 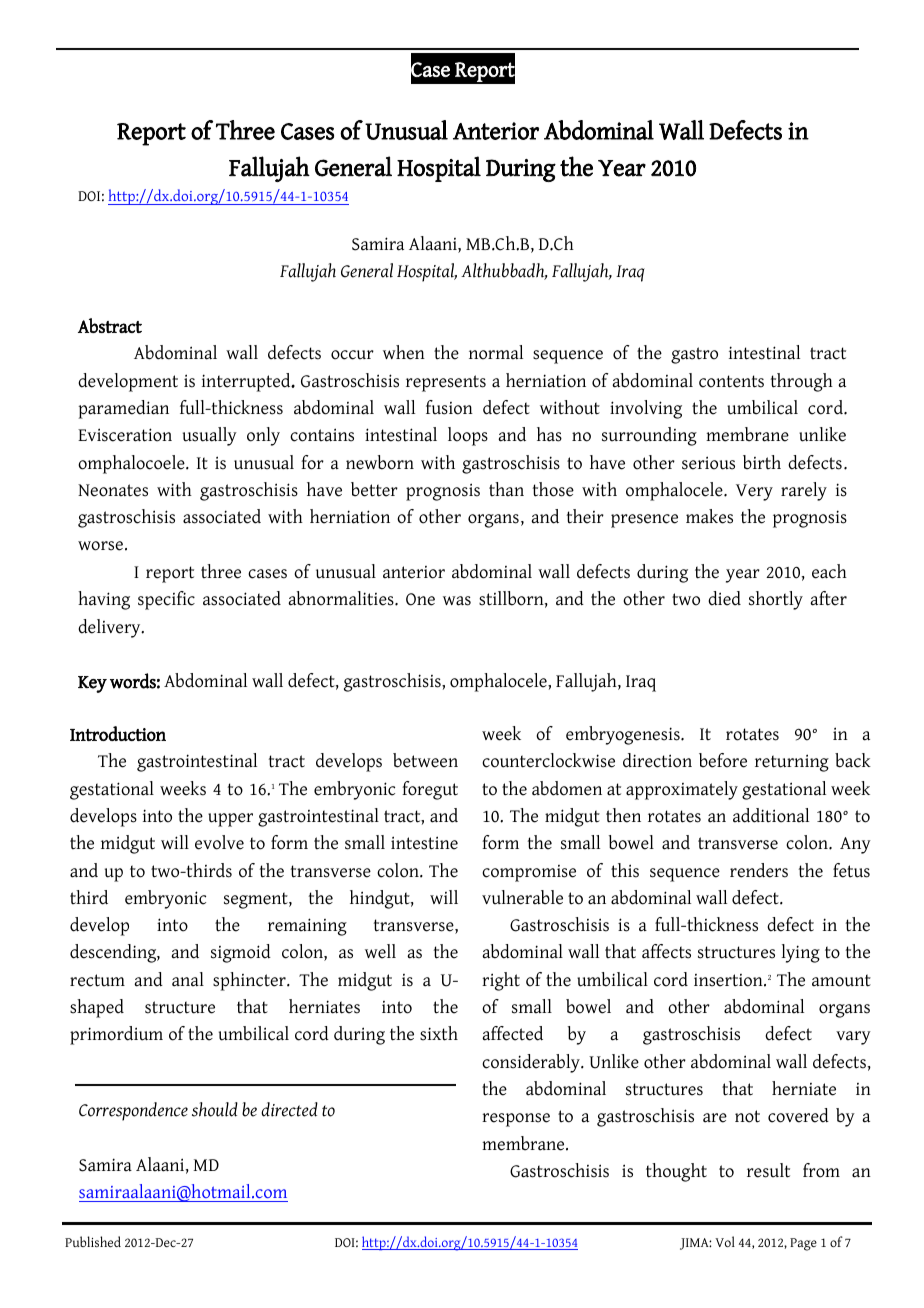 I want to click on right, so click(x=501, y=981).
